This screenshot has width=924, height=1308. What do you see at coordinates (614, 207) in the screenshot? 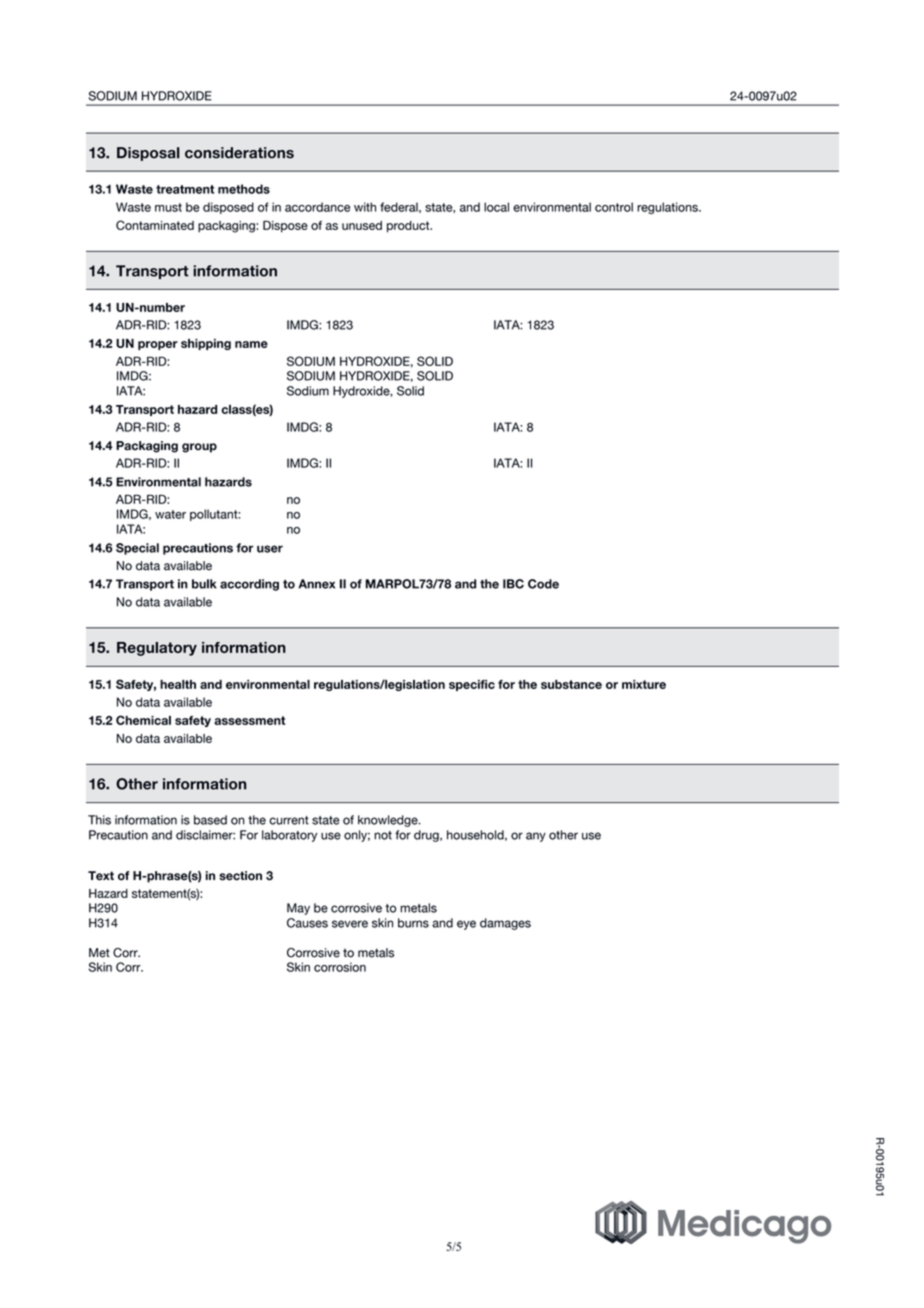
I see `control` at bounding box center [614, 207].
